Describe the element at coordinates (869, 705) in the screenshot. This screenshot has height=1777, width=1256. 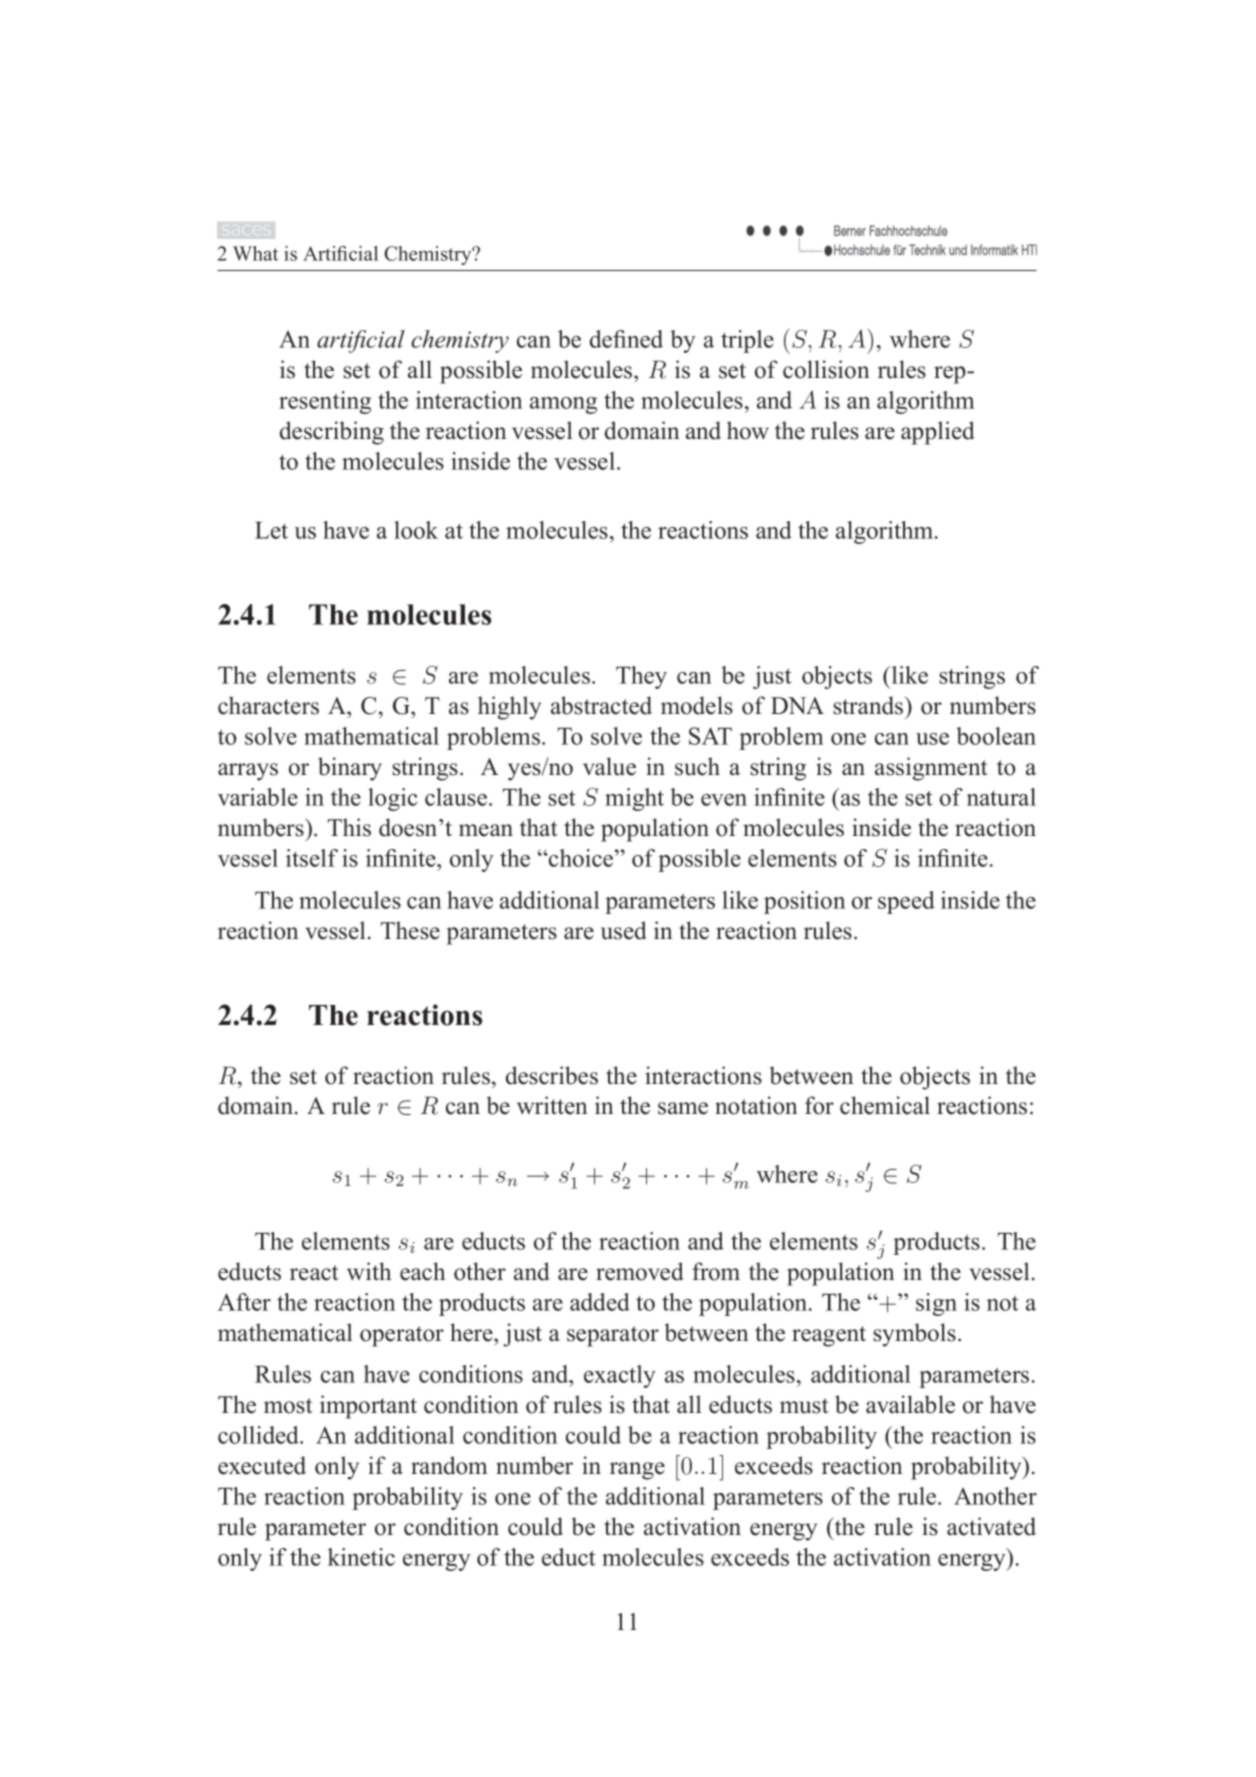
I see `strands` at that location.
